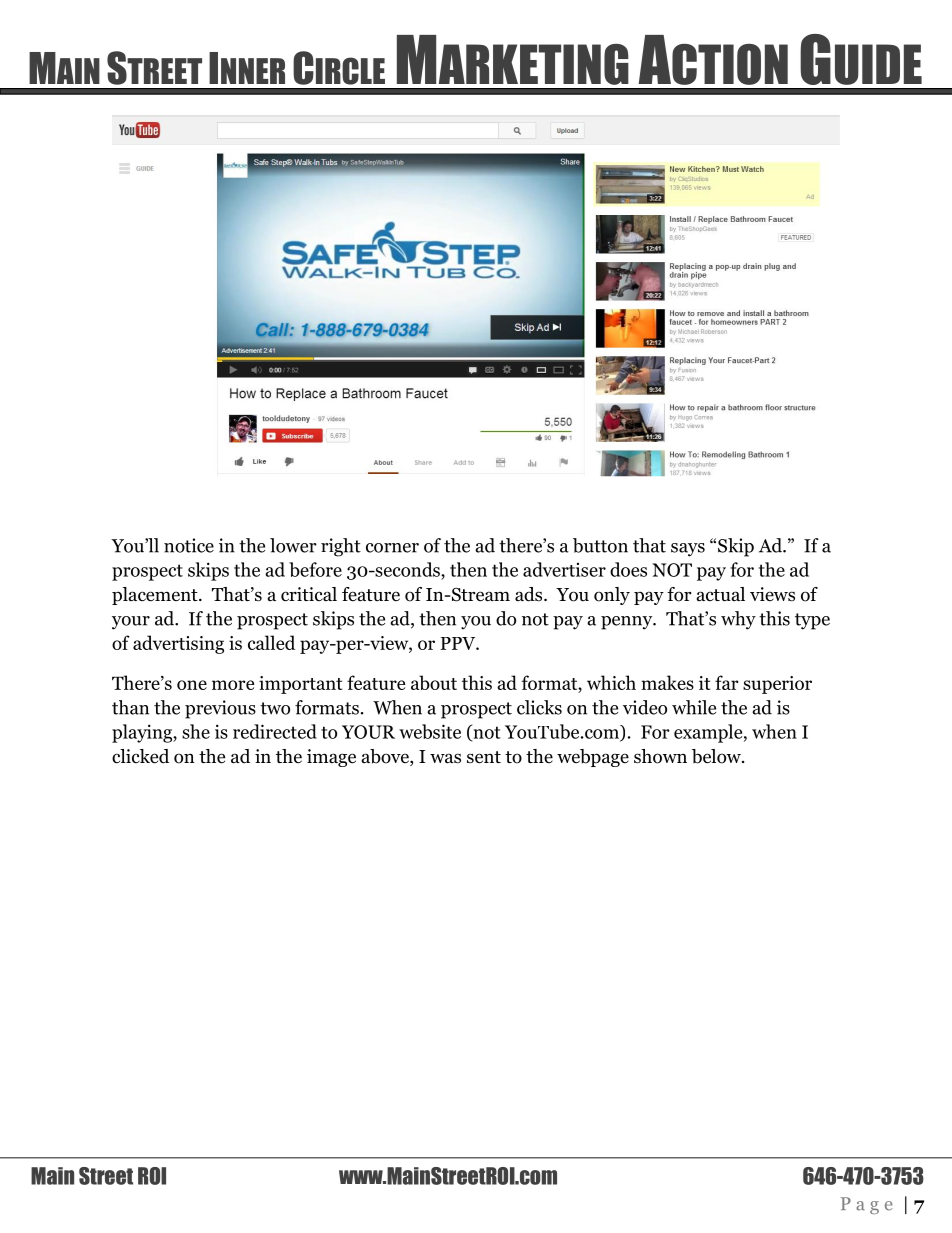 This page has width=952, height=1233. What do you see at coordinates (539, 707) in the page?
I see `clicks` at bounding box center [539, 707].
